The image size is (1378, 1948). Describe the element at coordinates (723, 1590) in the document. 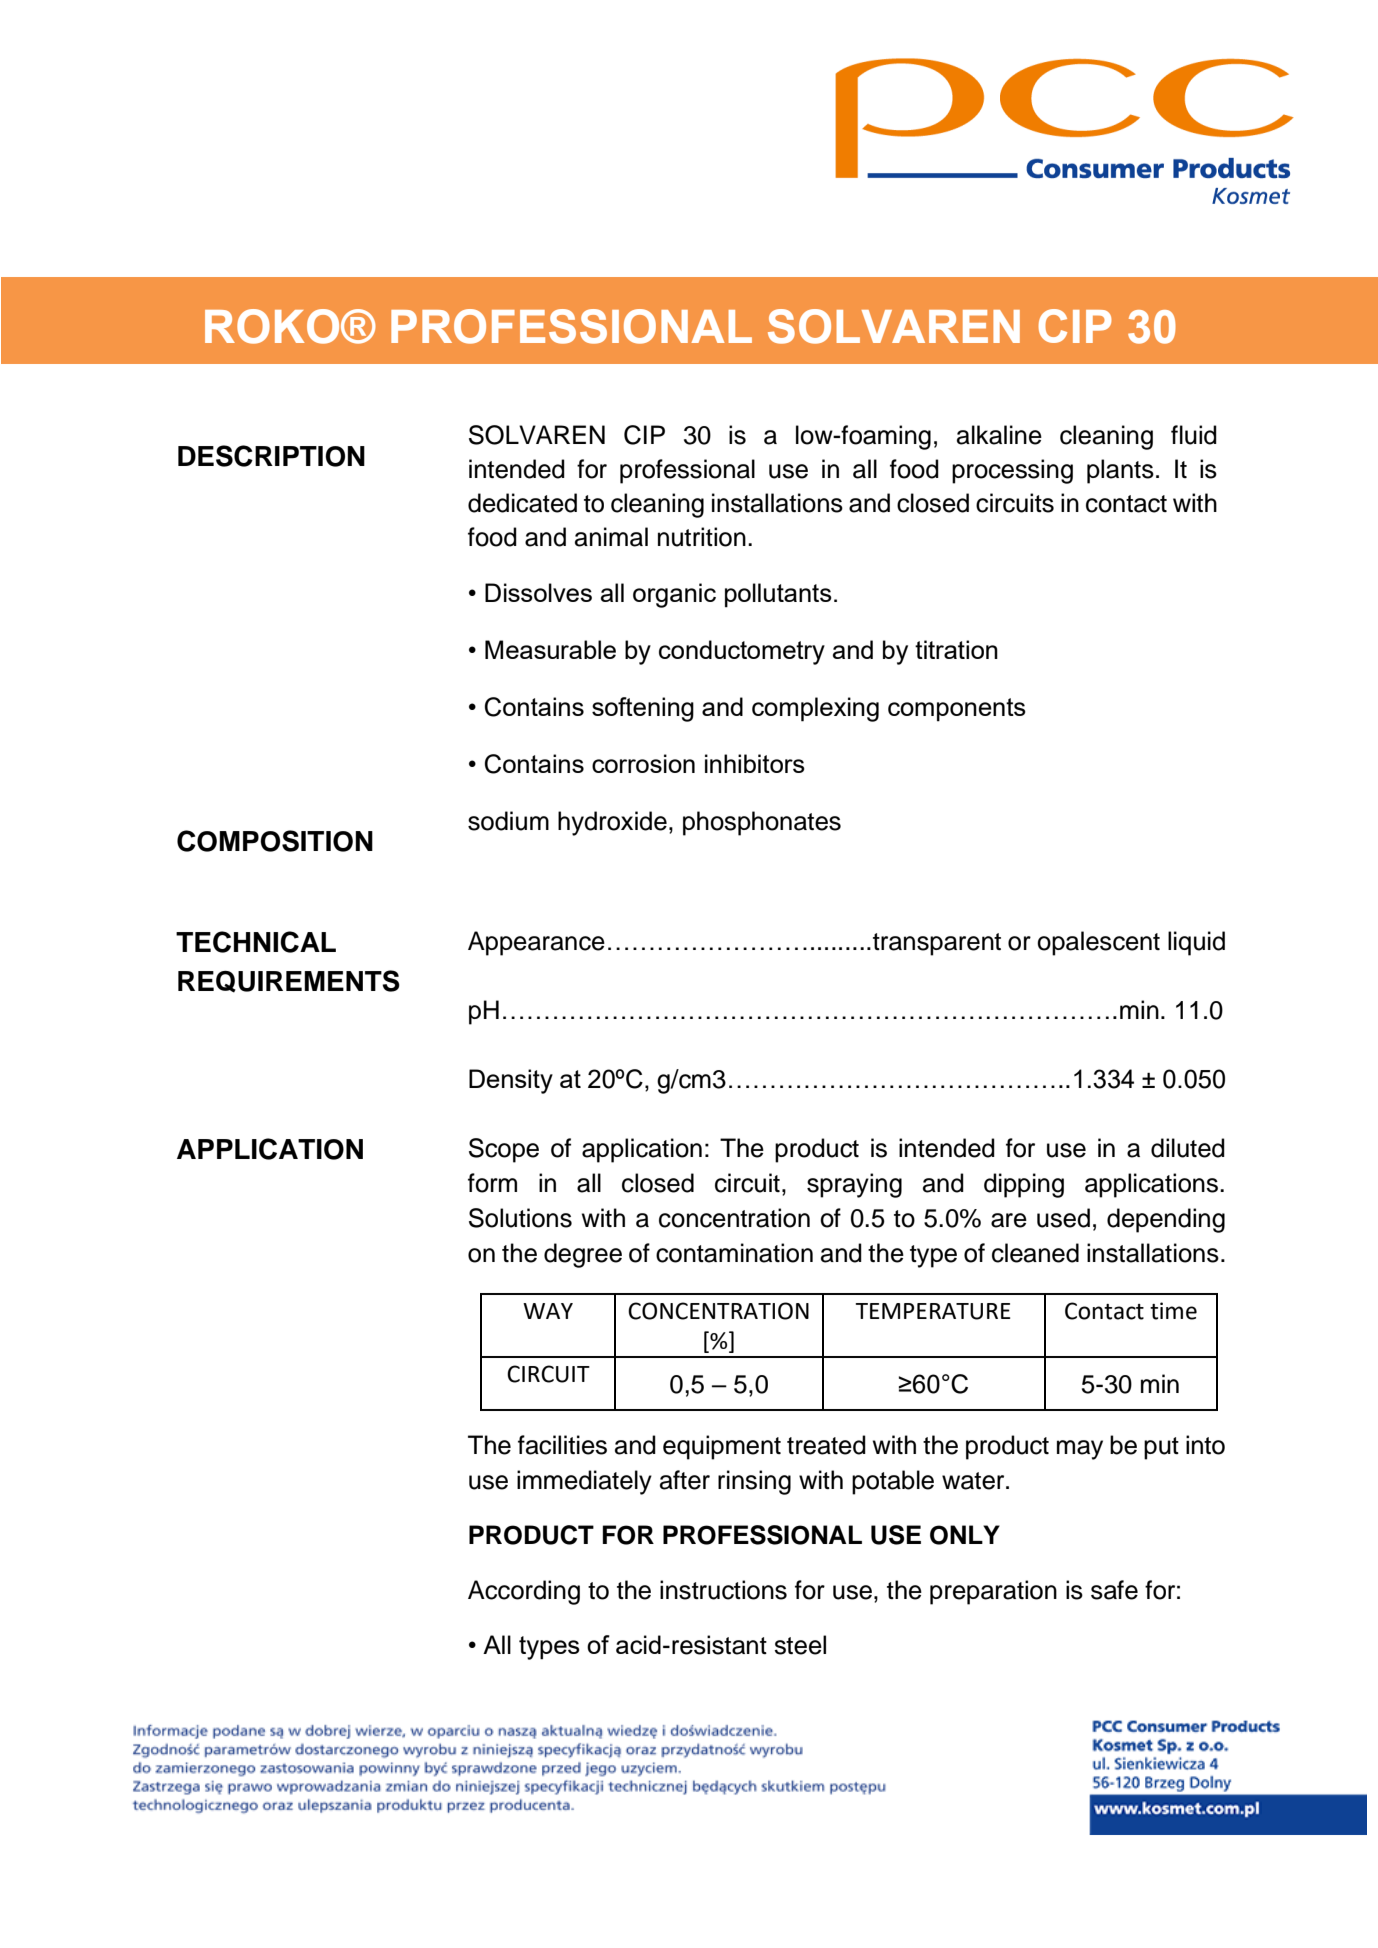

I see `instructions` at that location.
